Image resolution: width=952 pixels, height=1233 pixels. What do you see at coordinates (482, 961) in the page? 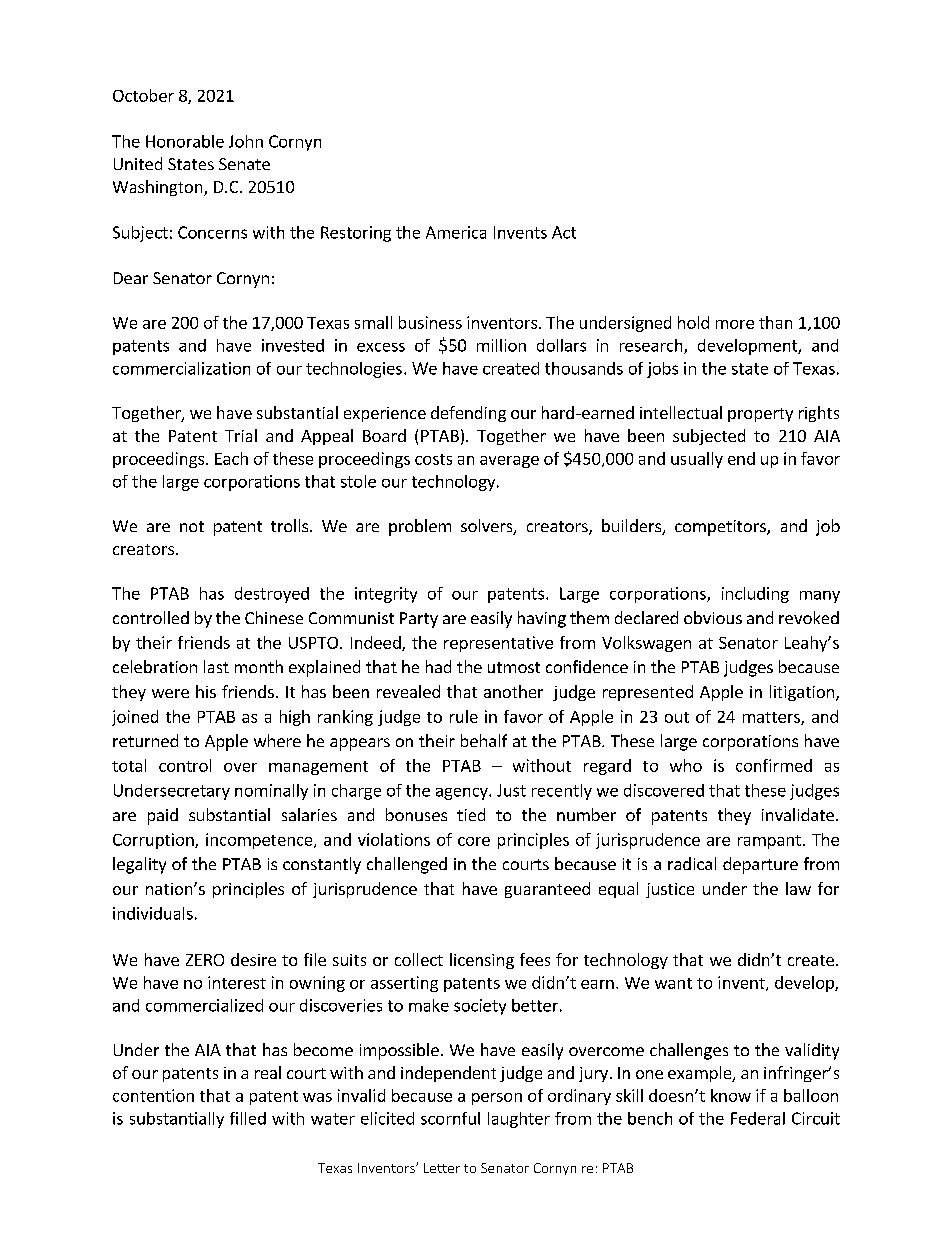
I see `licensing` at bounding box center [482, 961].
